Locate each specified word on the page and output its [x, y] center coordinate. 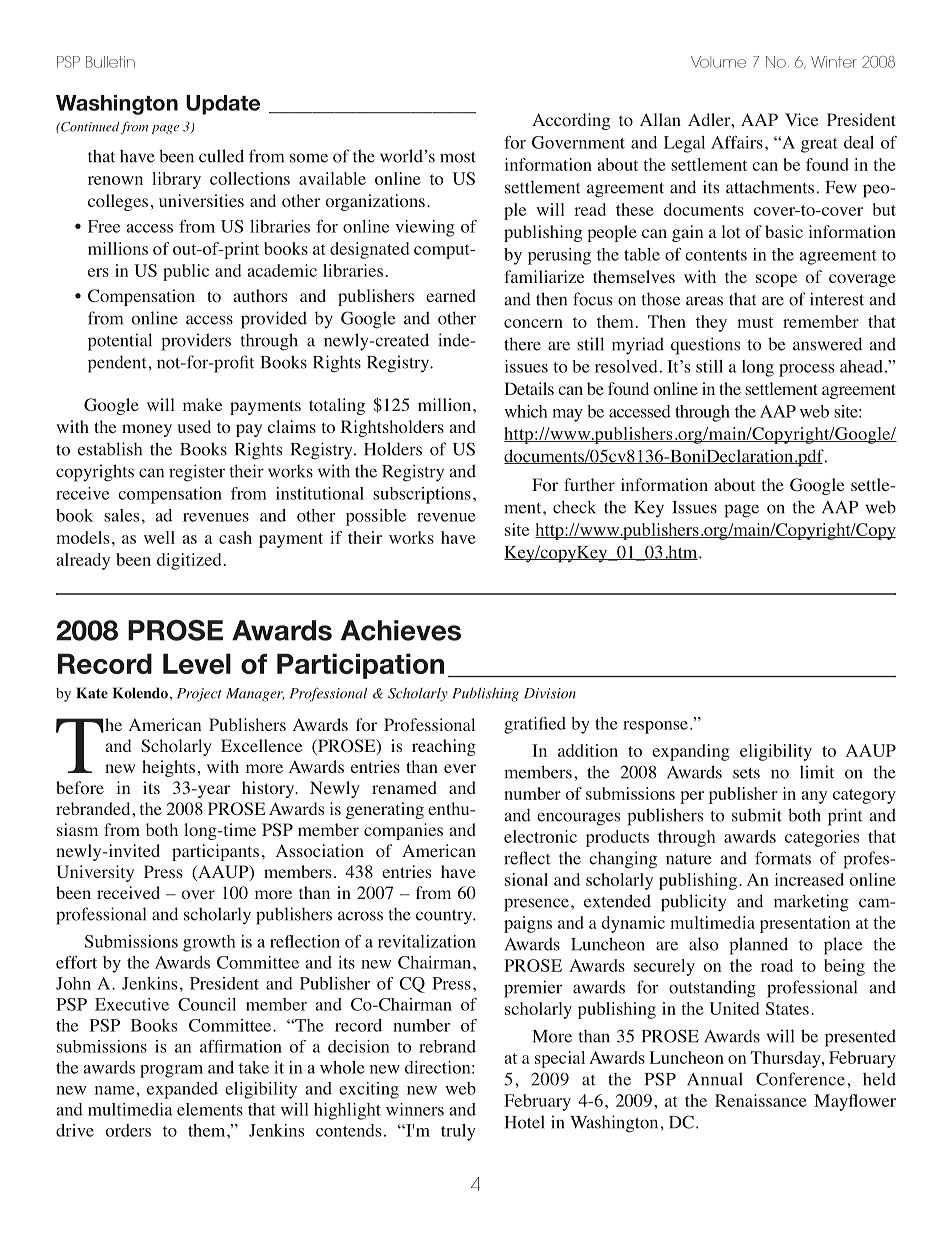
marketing [811, 903]
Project [199, 695]
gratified [535, 725]
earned [451, 295]
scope [776, 280]
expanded [182, 1090]
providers [196, 342]
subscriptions [422, 495]
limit [817, 772]
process [806, 370]
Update [223, 105]
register [197, 473]
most [458, 157]
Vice [801, 119]
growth [209, 943]
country [445, 917]
